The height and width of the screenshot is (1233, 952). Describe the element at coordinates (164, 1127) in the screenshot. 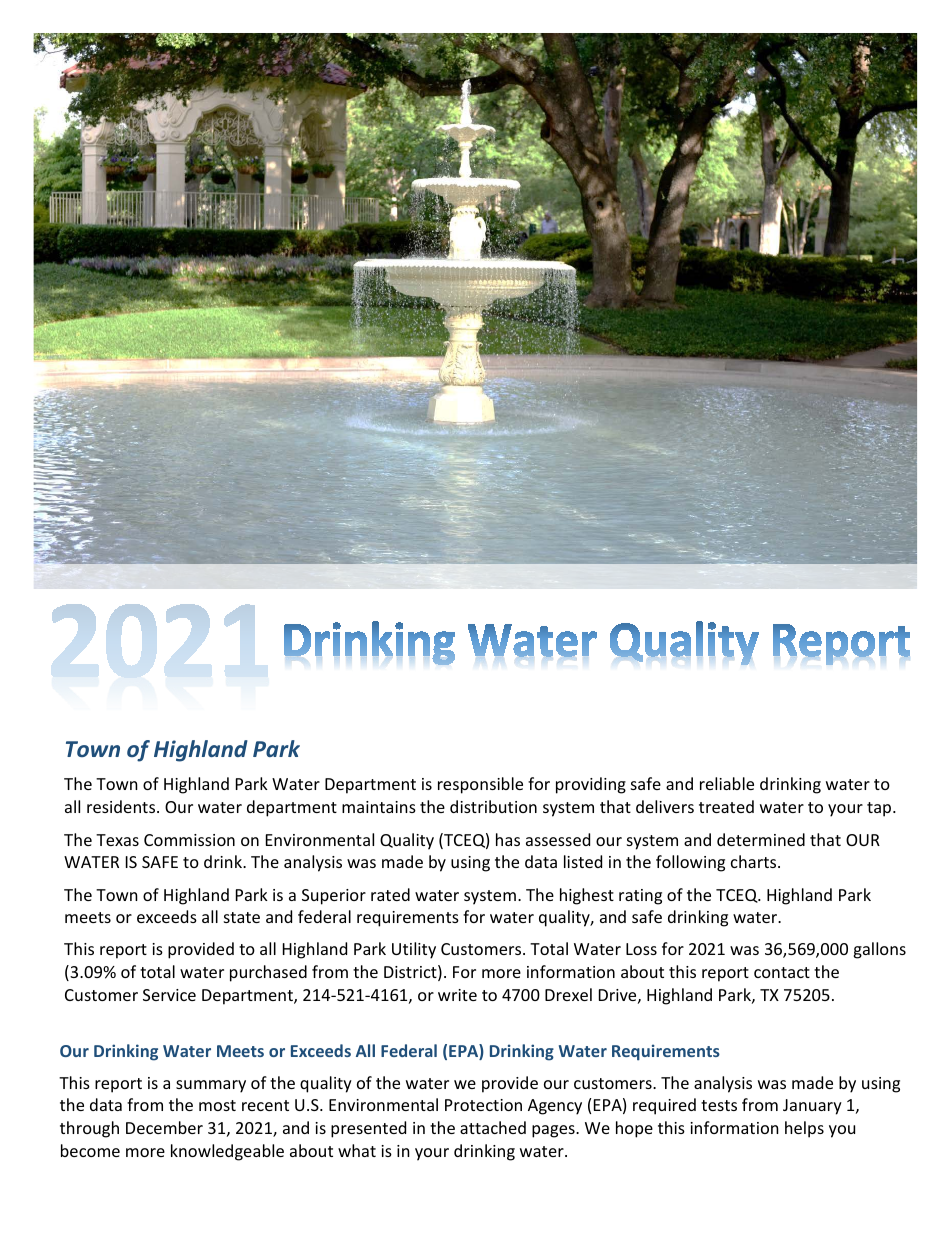

I see `December` at that location.
